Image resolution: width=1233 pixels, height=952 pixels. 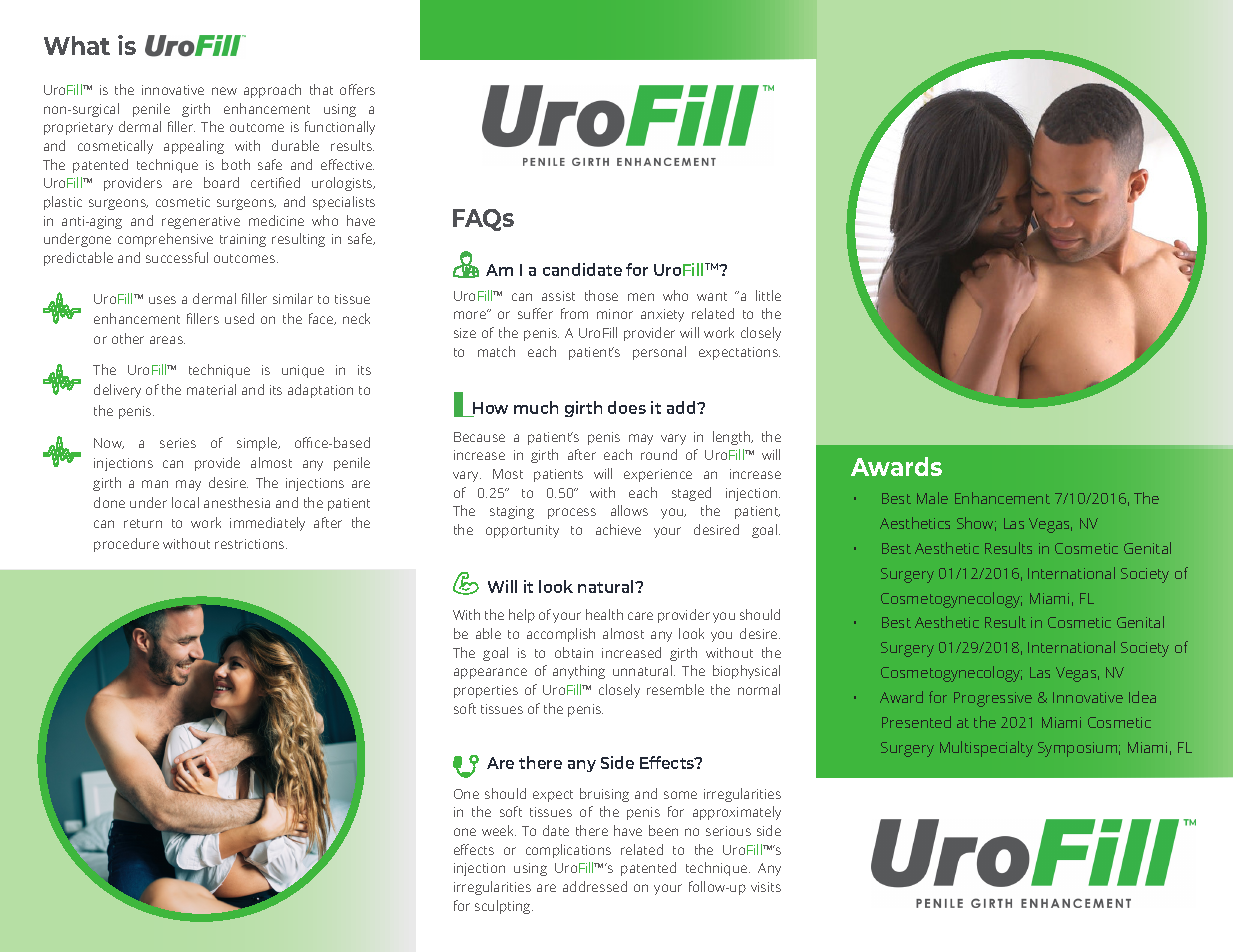 I want to click on experience, so click(x=658, y=475).
